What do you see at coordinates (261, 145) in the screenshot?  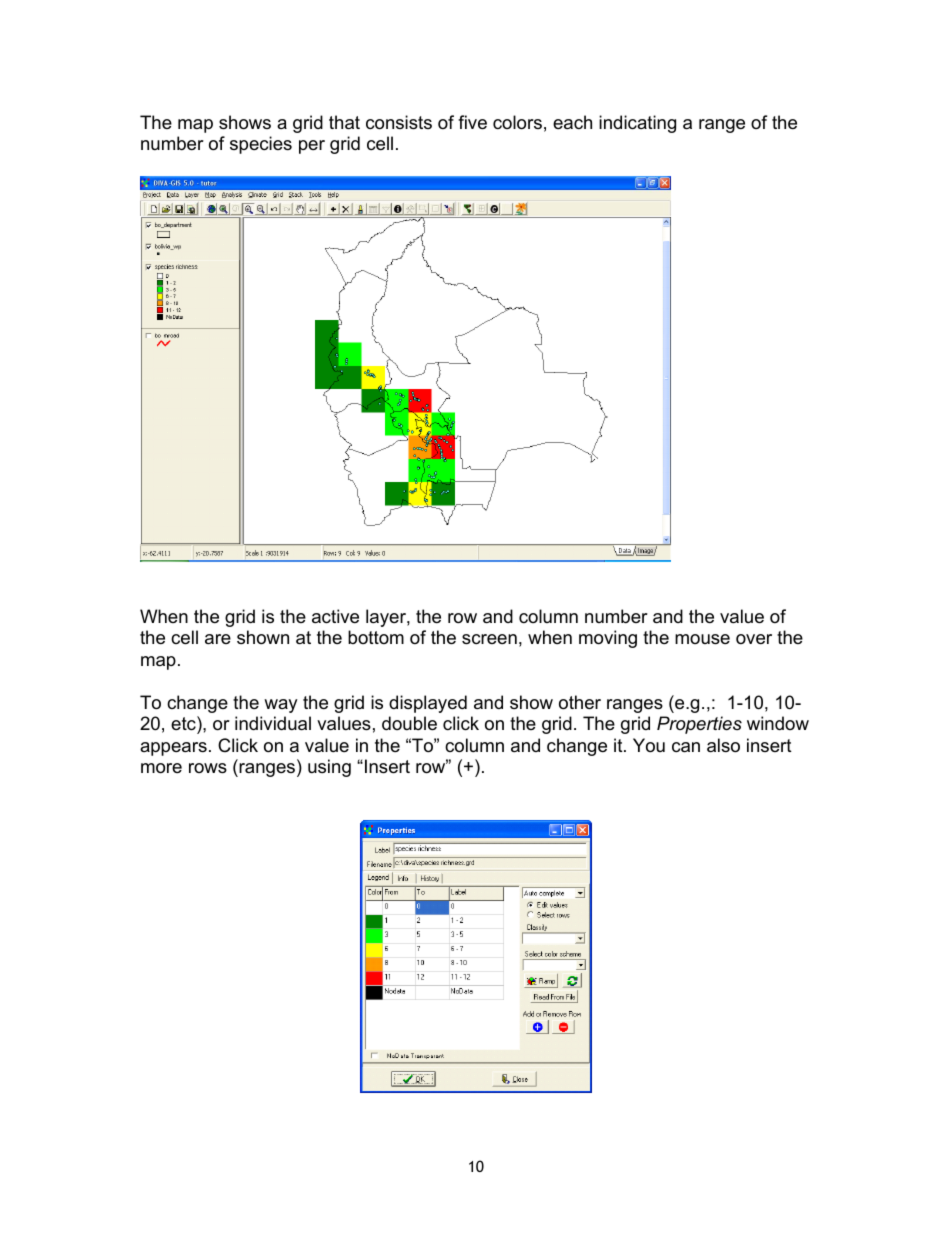 I see `species` at bounding box center [261, 145].
